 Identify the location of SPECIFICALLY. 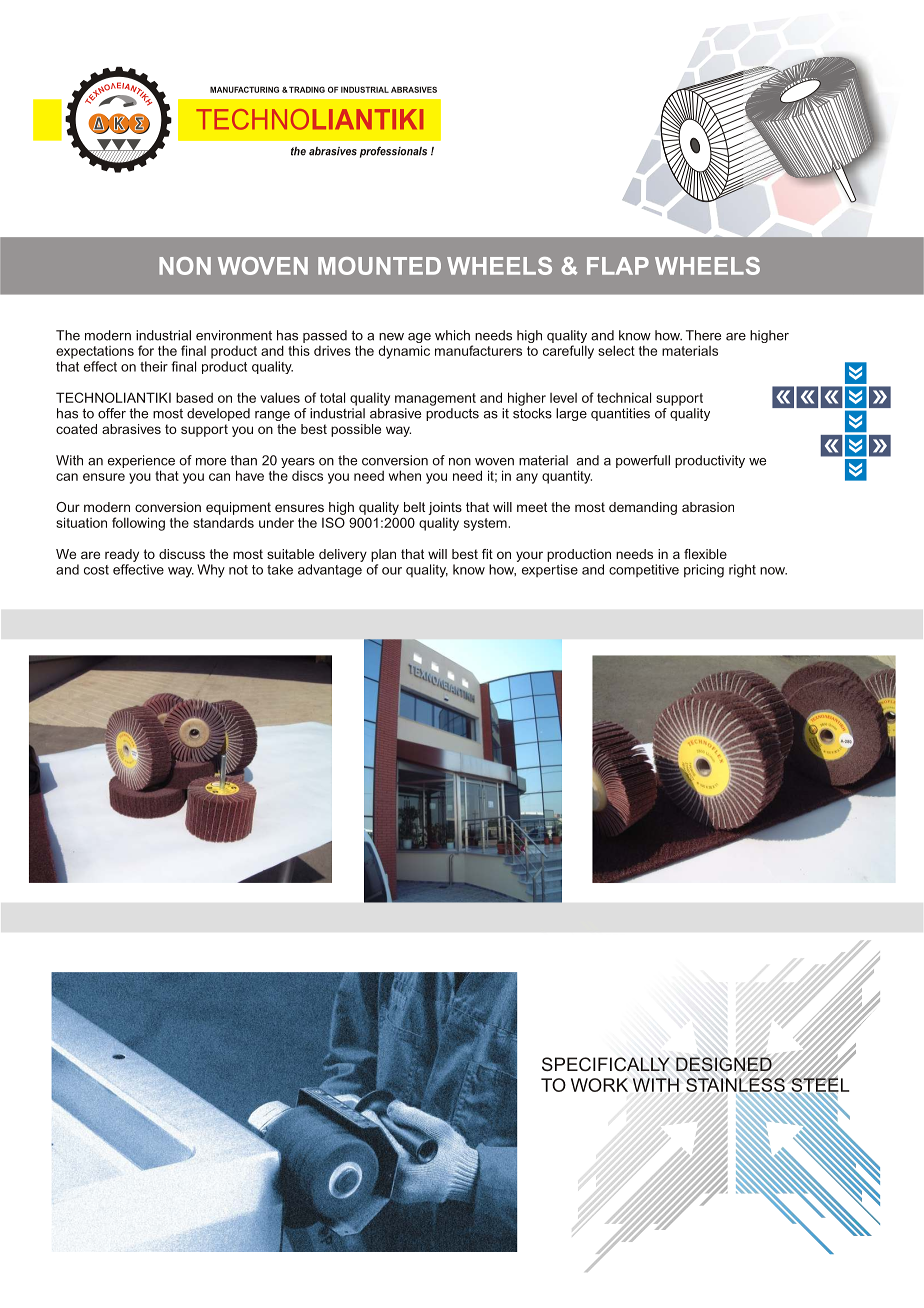
(606, 1064).
